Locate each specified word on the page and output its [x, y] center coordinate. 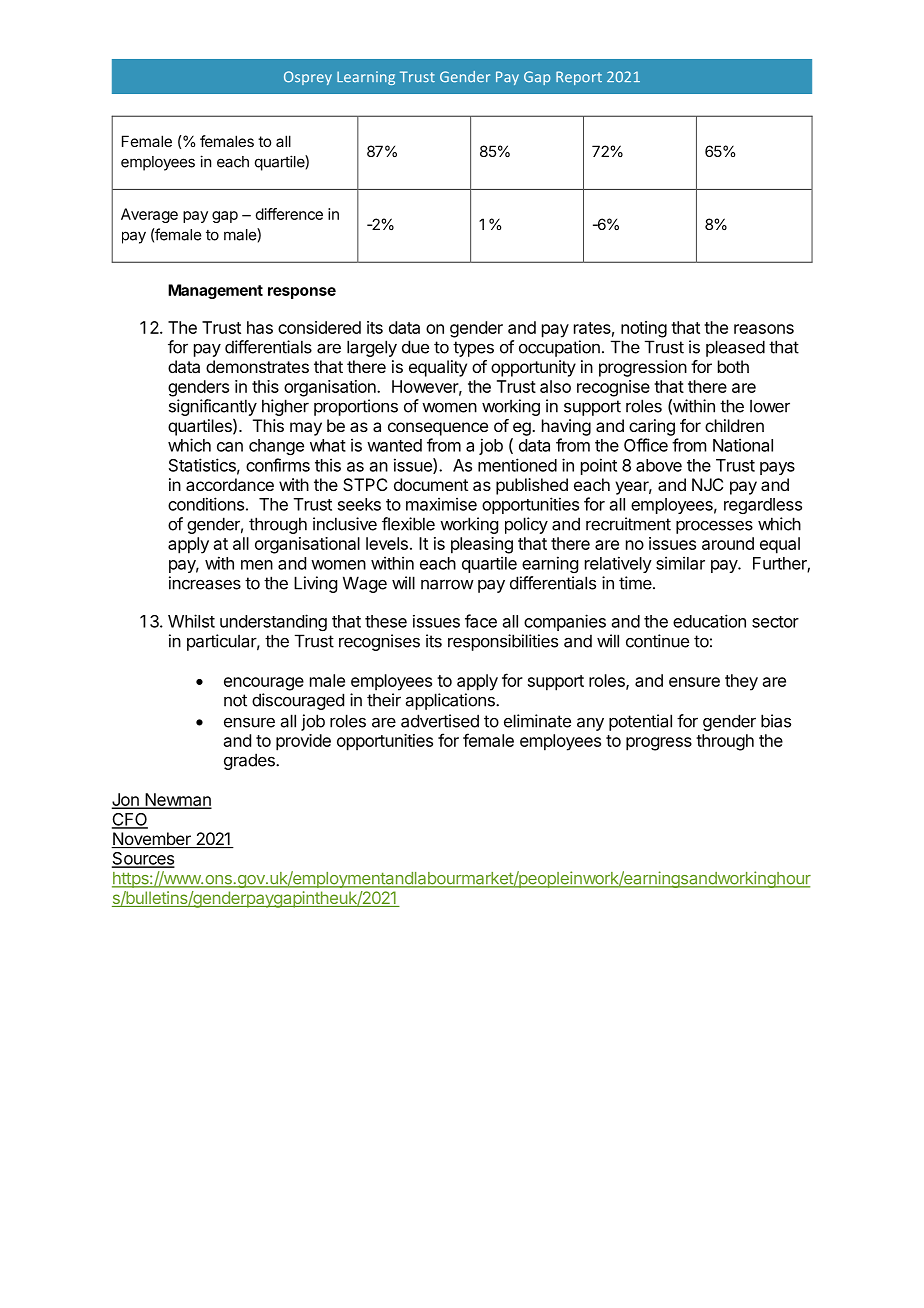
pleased [735, 348]
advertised [440, 721]
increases [205, 583]
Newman [177, 800]
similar [680, 563]
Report [579, 78]
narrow [447, 584]
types [473, 349]
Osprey [308, 78]
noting [644, 329]
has [260, 327]
